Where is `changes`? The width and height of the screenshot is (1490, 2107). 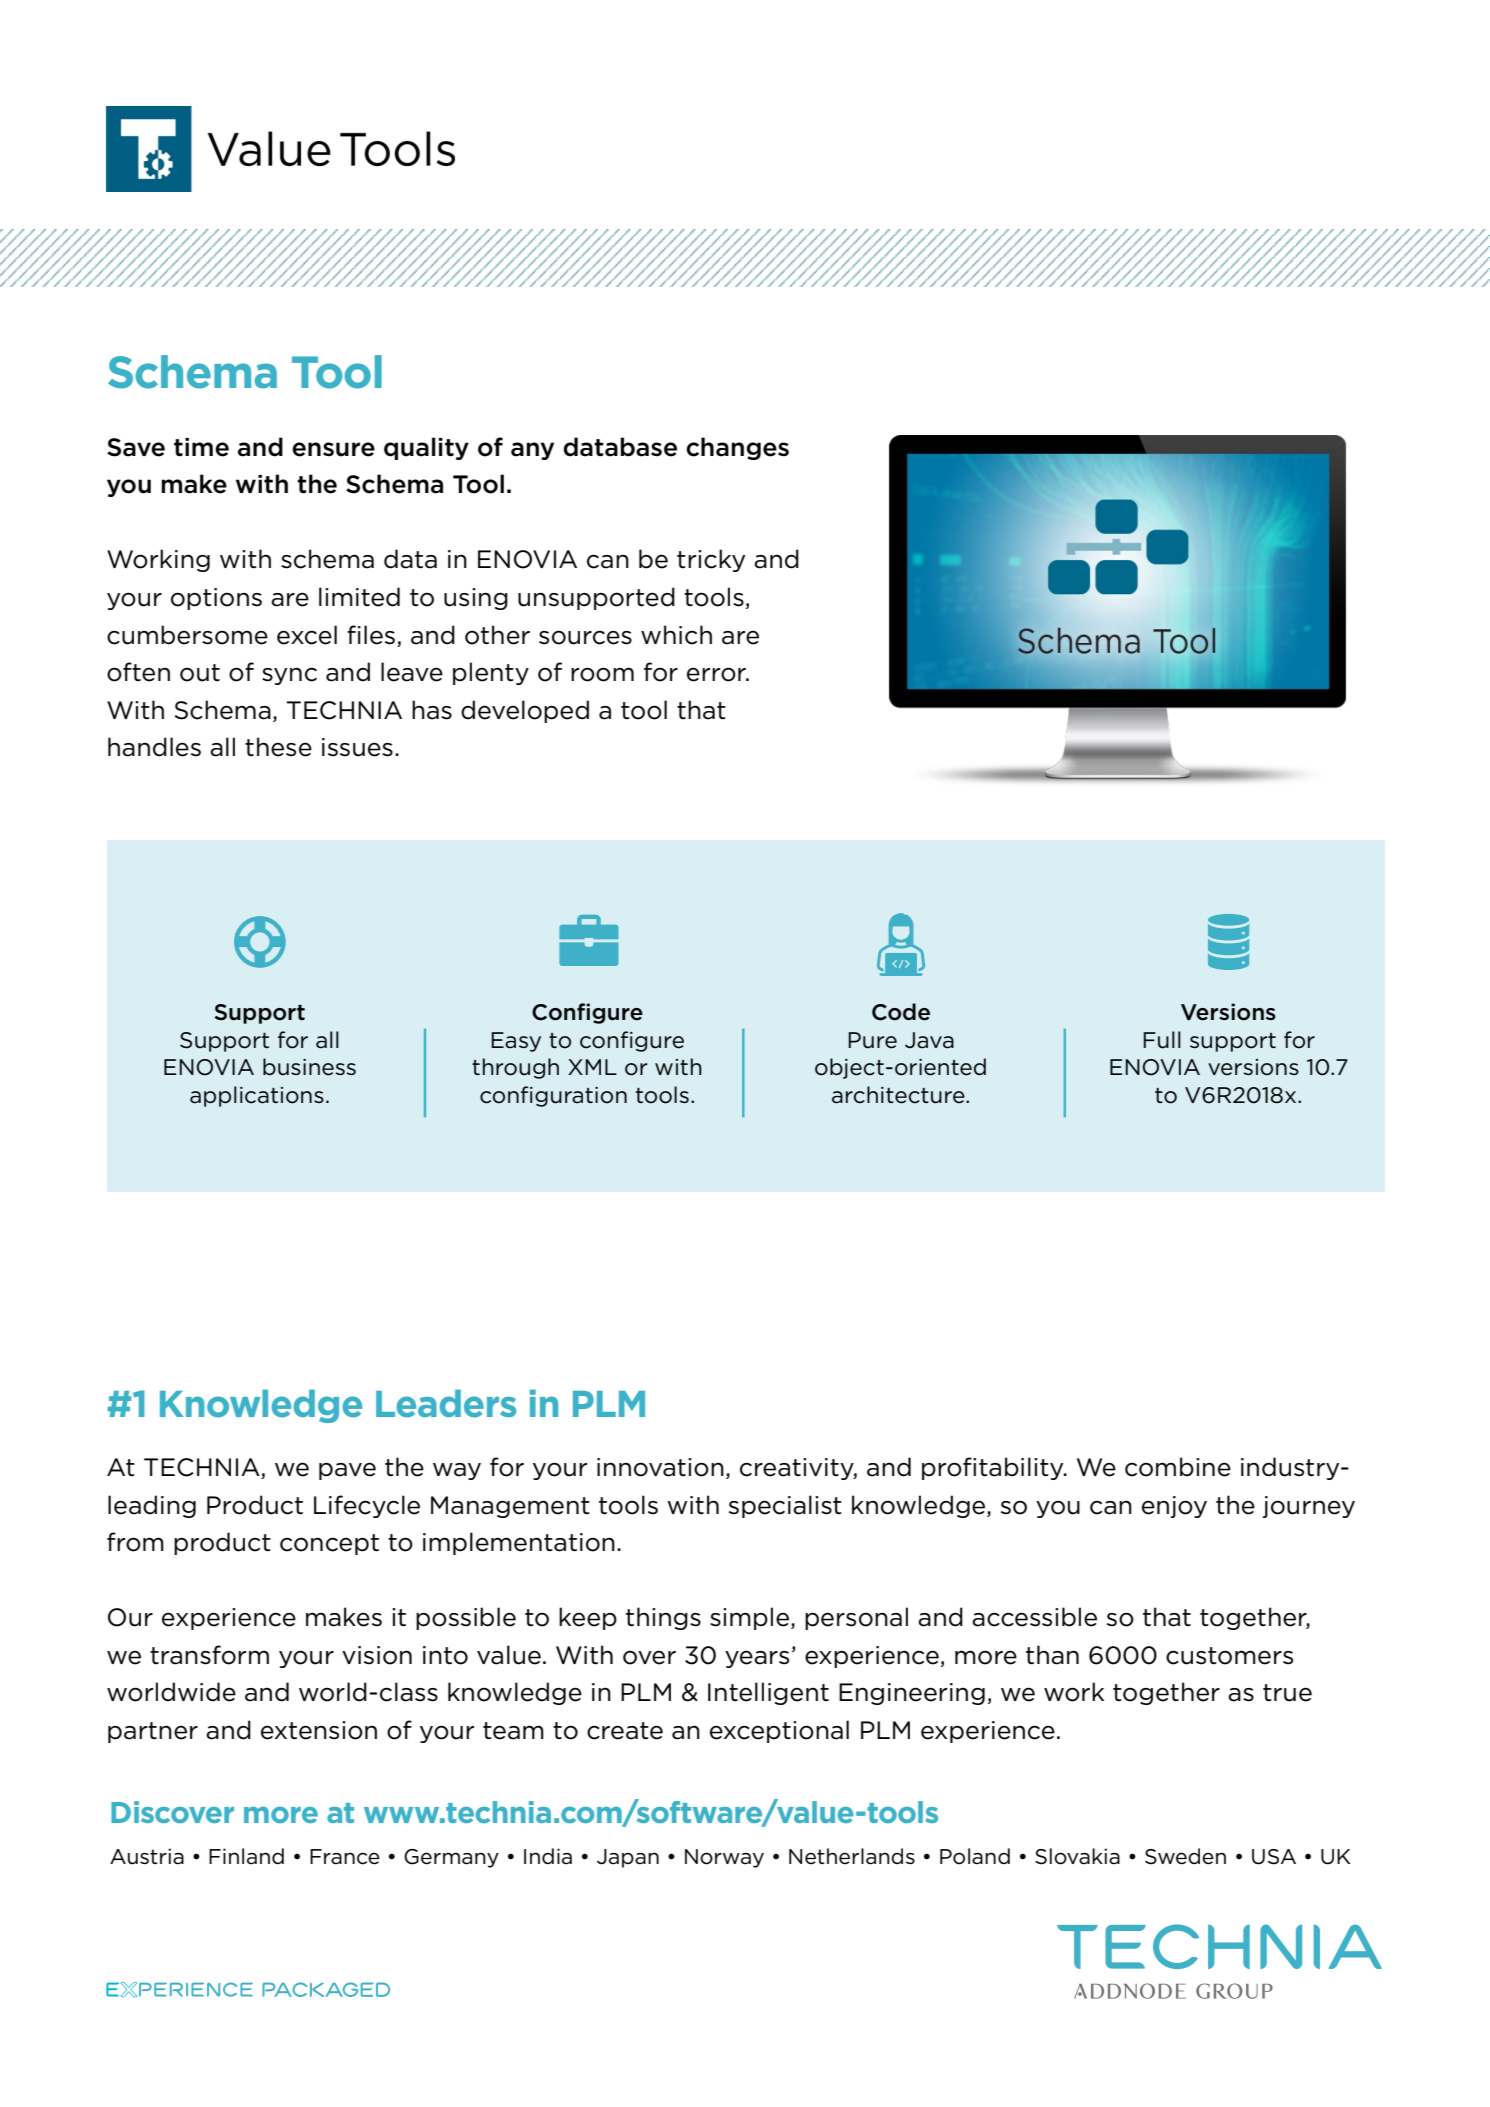
changes is located at coordinates (737, 448).
